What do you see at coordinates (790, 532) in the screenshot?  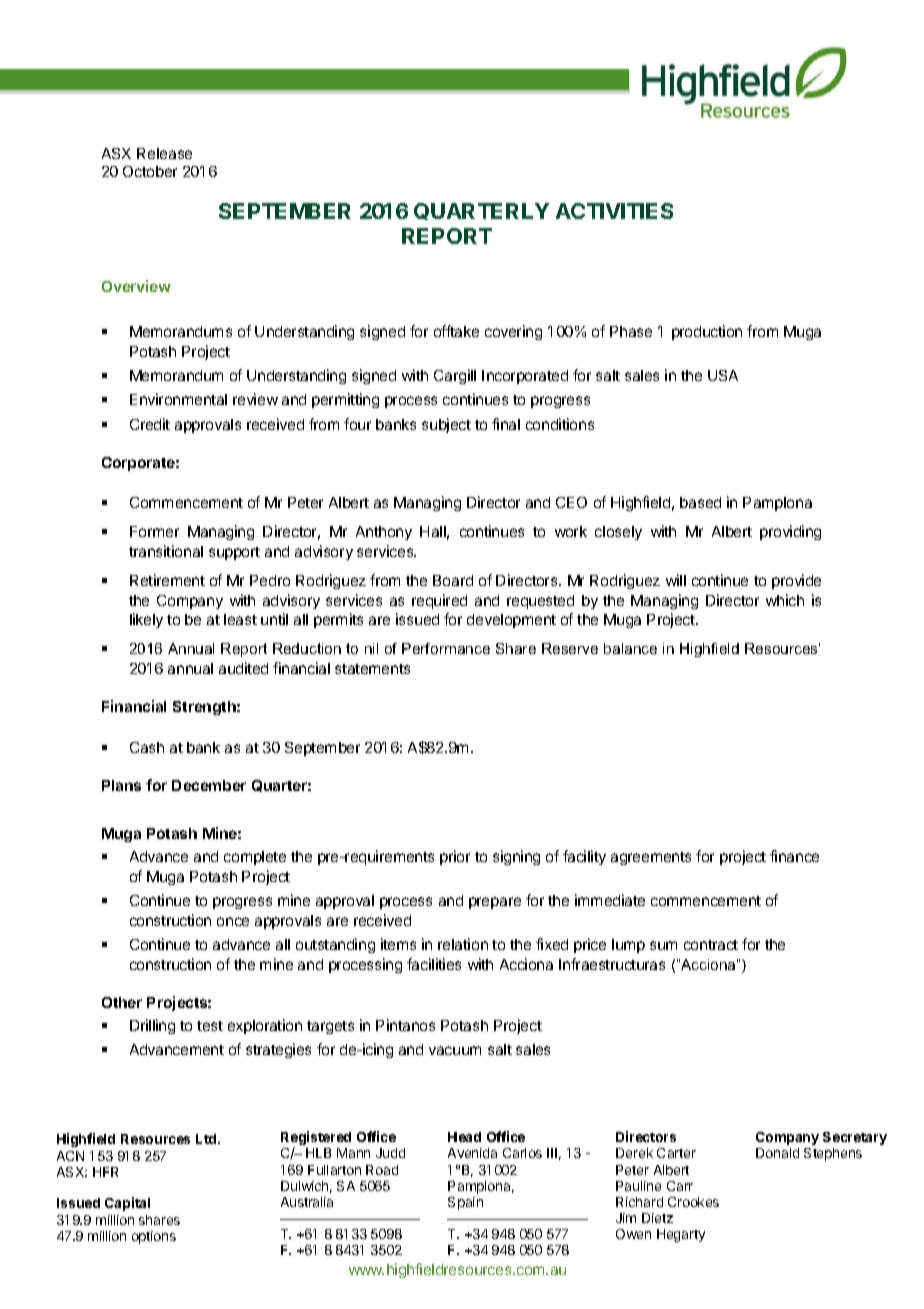 I see `providing` at bounding box center [790, 532].
